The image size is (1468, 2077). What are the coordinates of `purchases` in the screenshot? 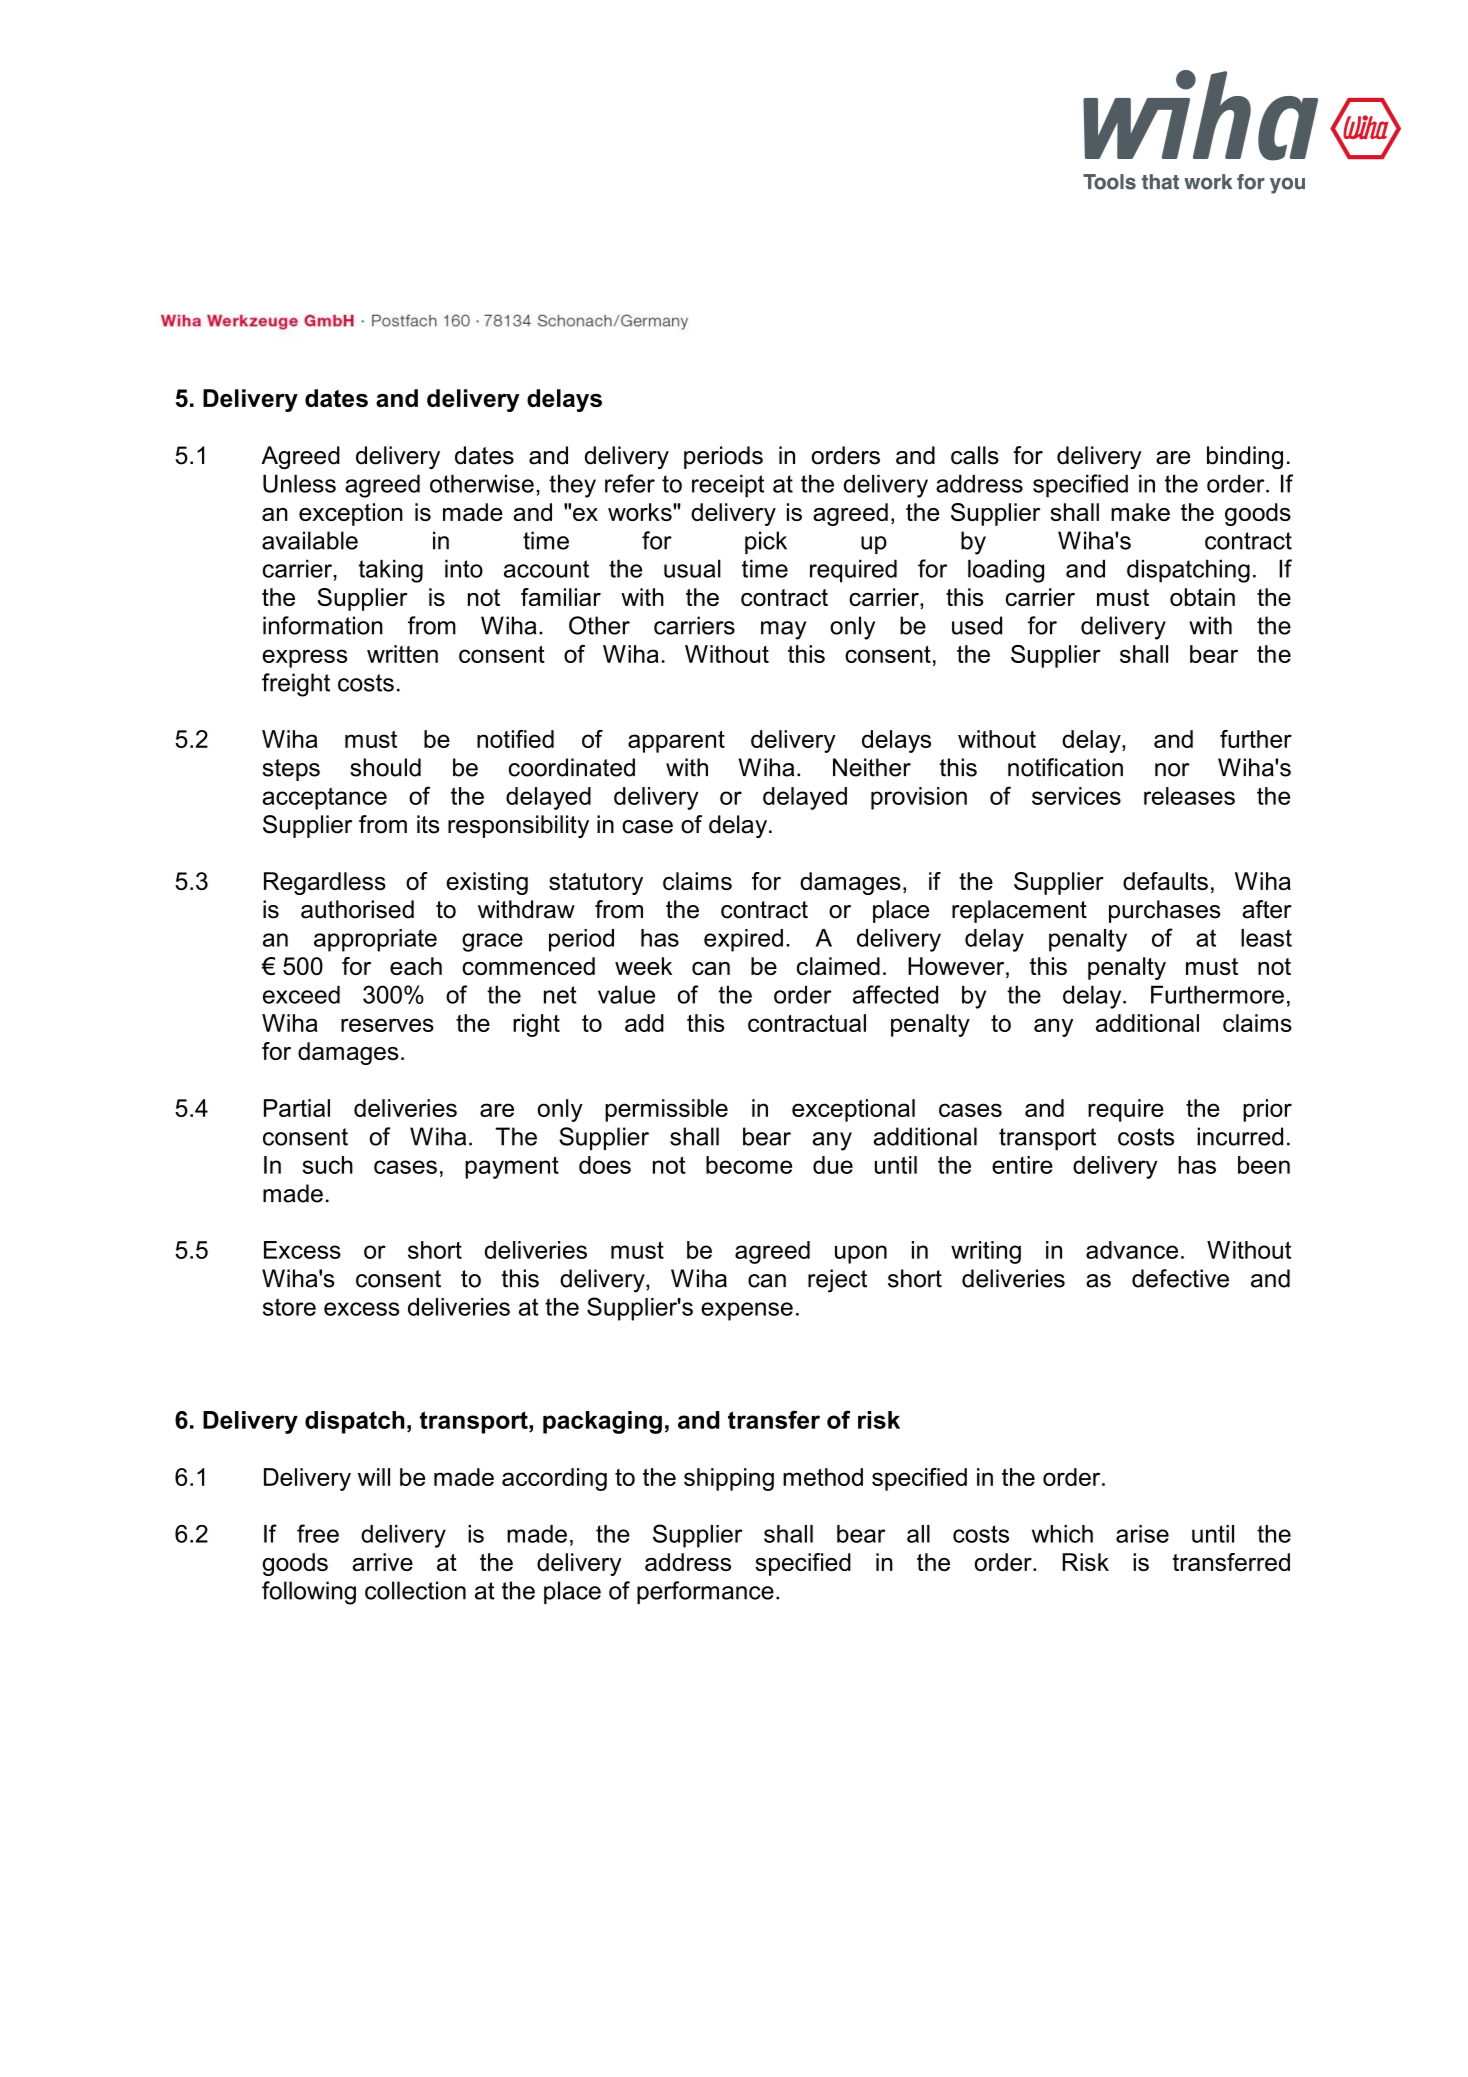 It's located at (1164, 911).
